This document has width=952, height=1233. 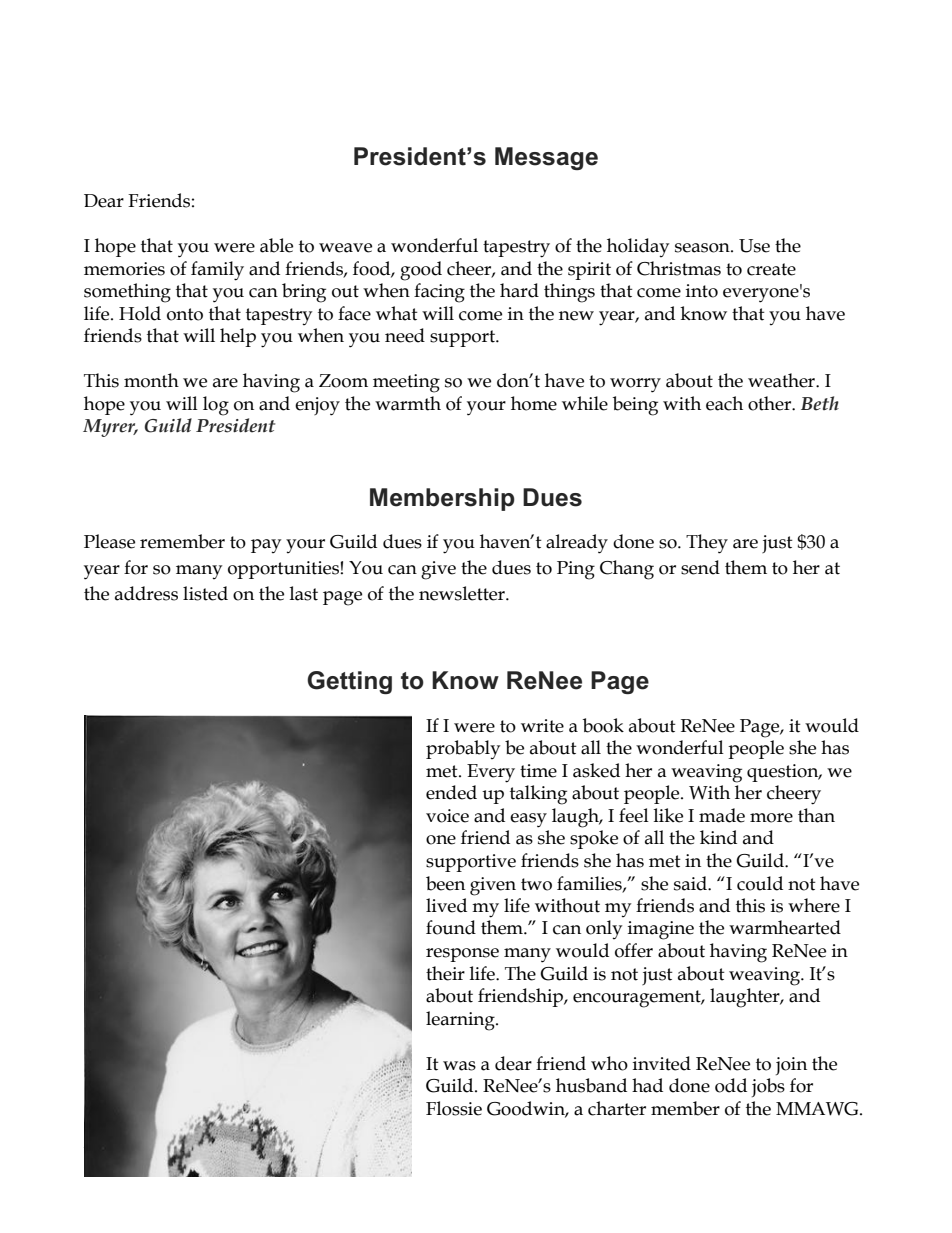 I want to click on able, so click(x=276, y=245).
